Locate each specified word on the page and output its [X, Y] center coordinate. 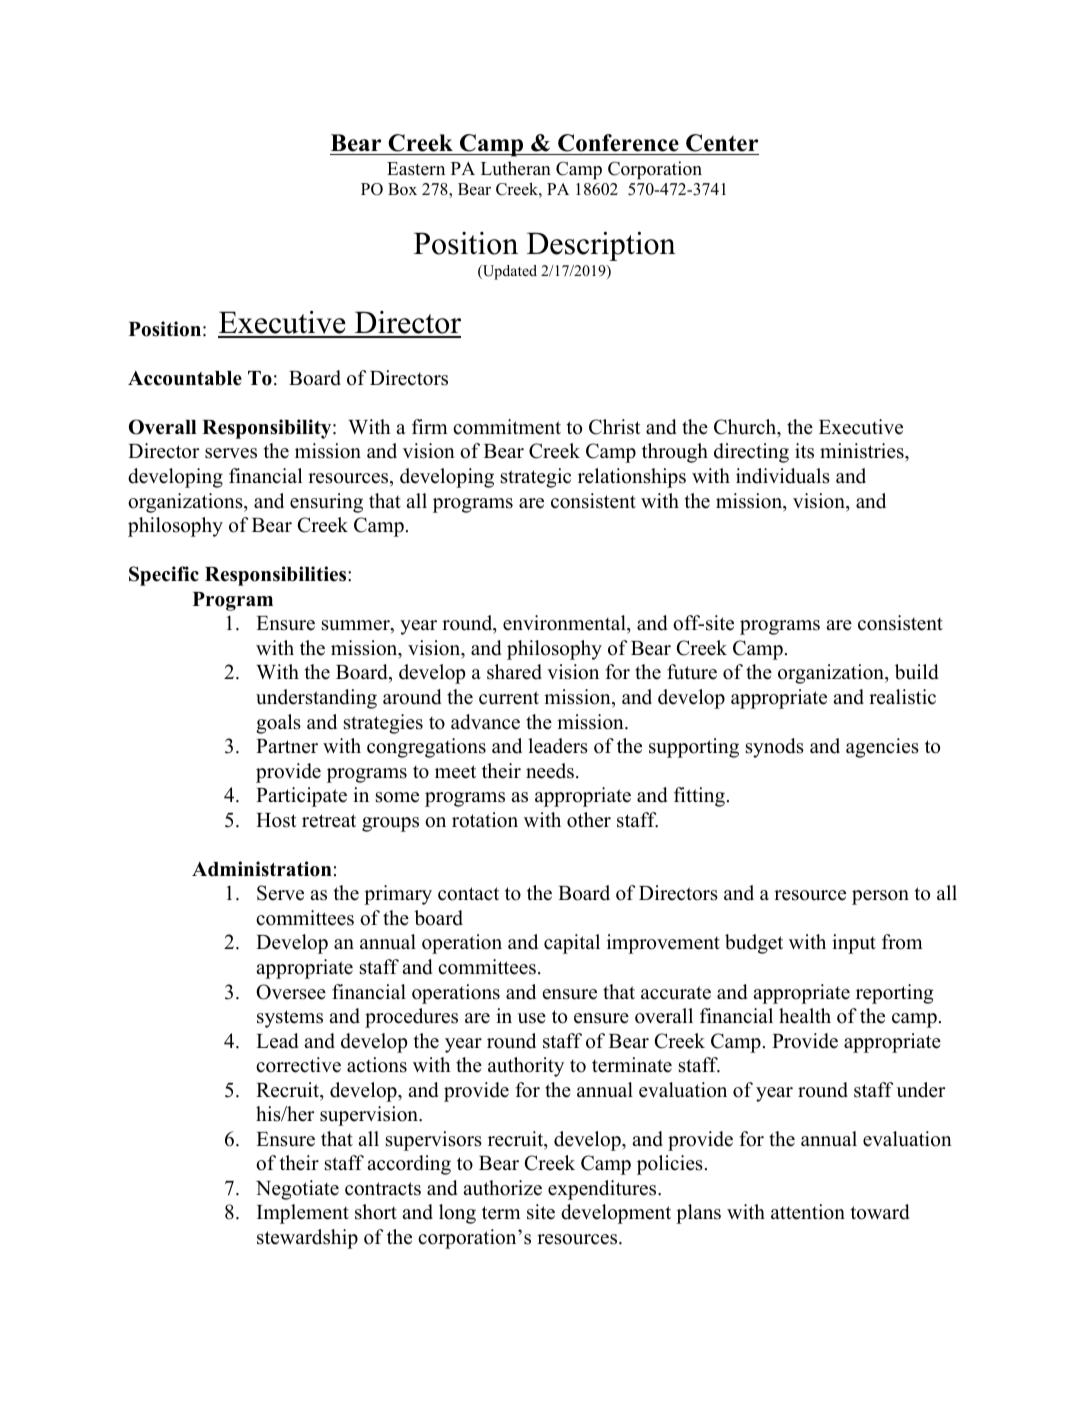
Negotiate [297, 1190]
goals [278, 724]
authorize [502, 1188]
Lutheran [516, 168]
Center [722, 143]
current [509, 698]
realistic [902, 697]
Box [402, 189]
